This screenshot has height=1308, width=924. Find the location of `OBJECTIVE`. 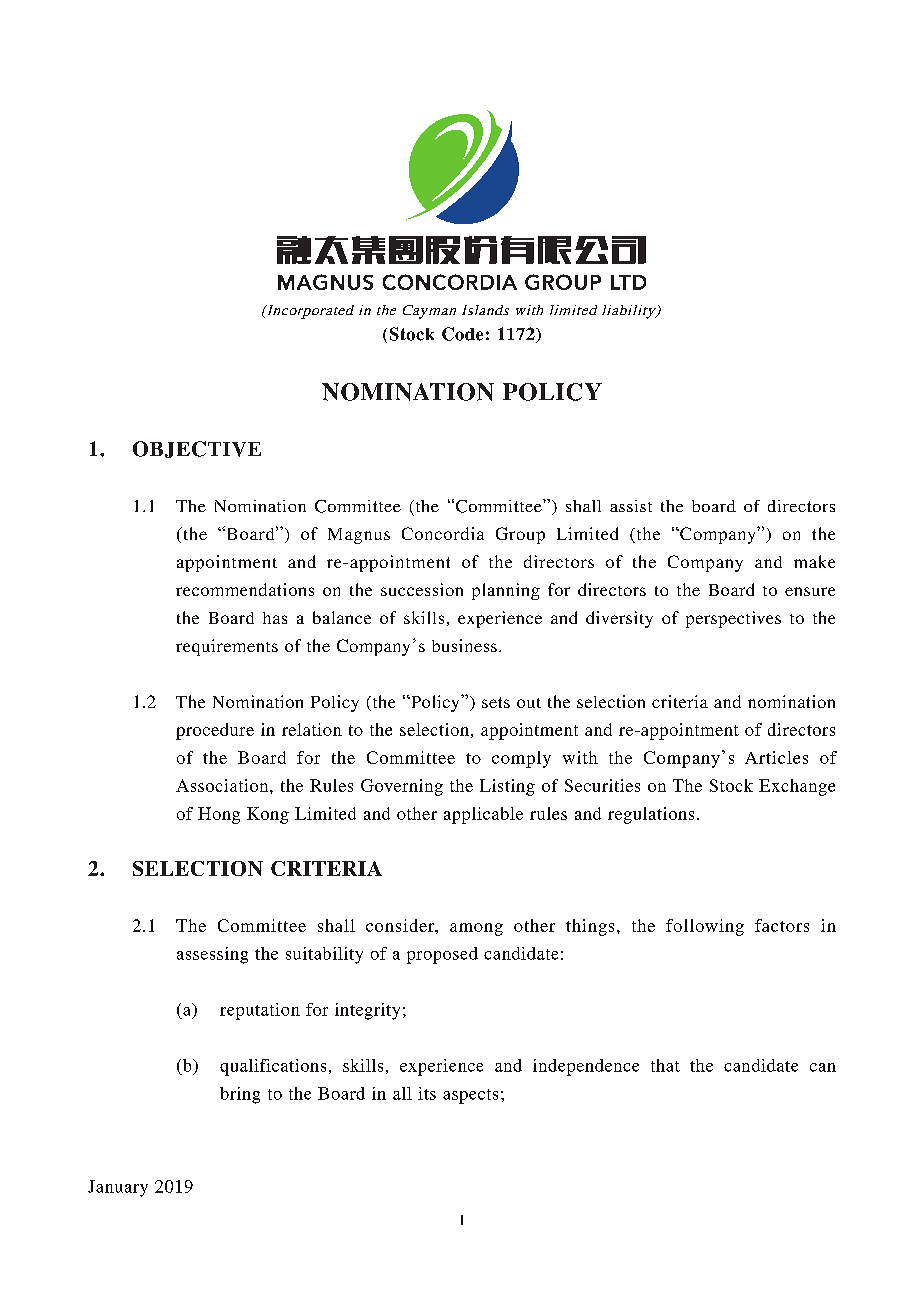

OBJECTIVE is located at coordinates (197, 449).
